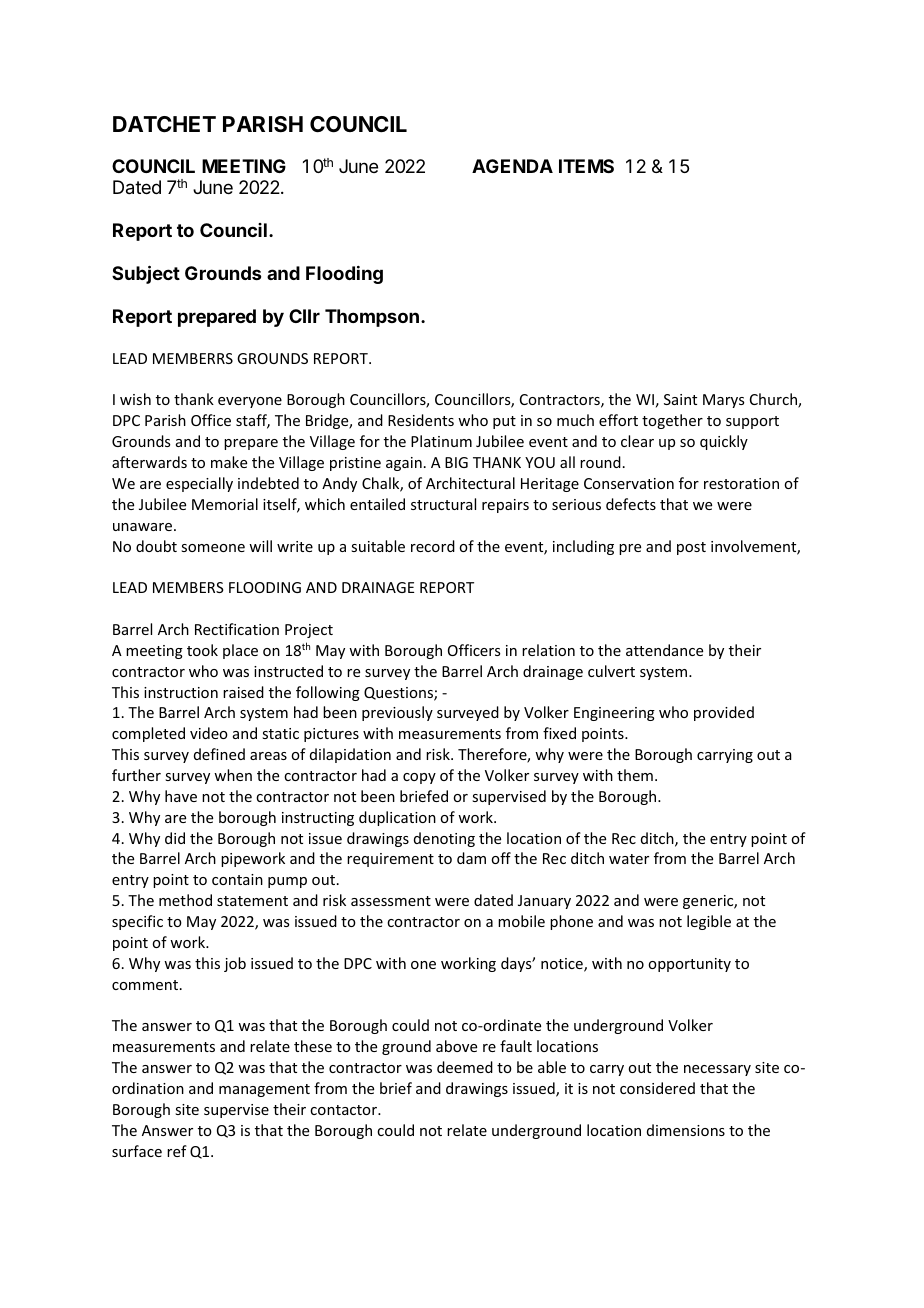  I want to click on AGENDA, so click(512, 166).
